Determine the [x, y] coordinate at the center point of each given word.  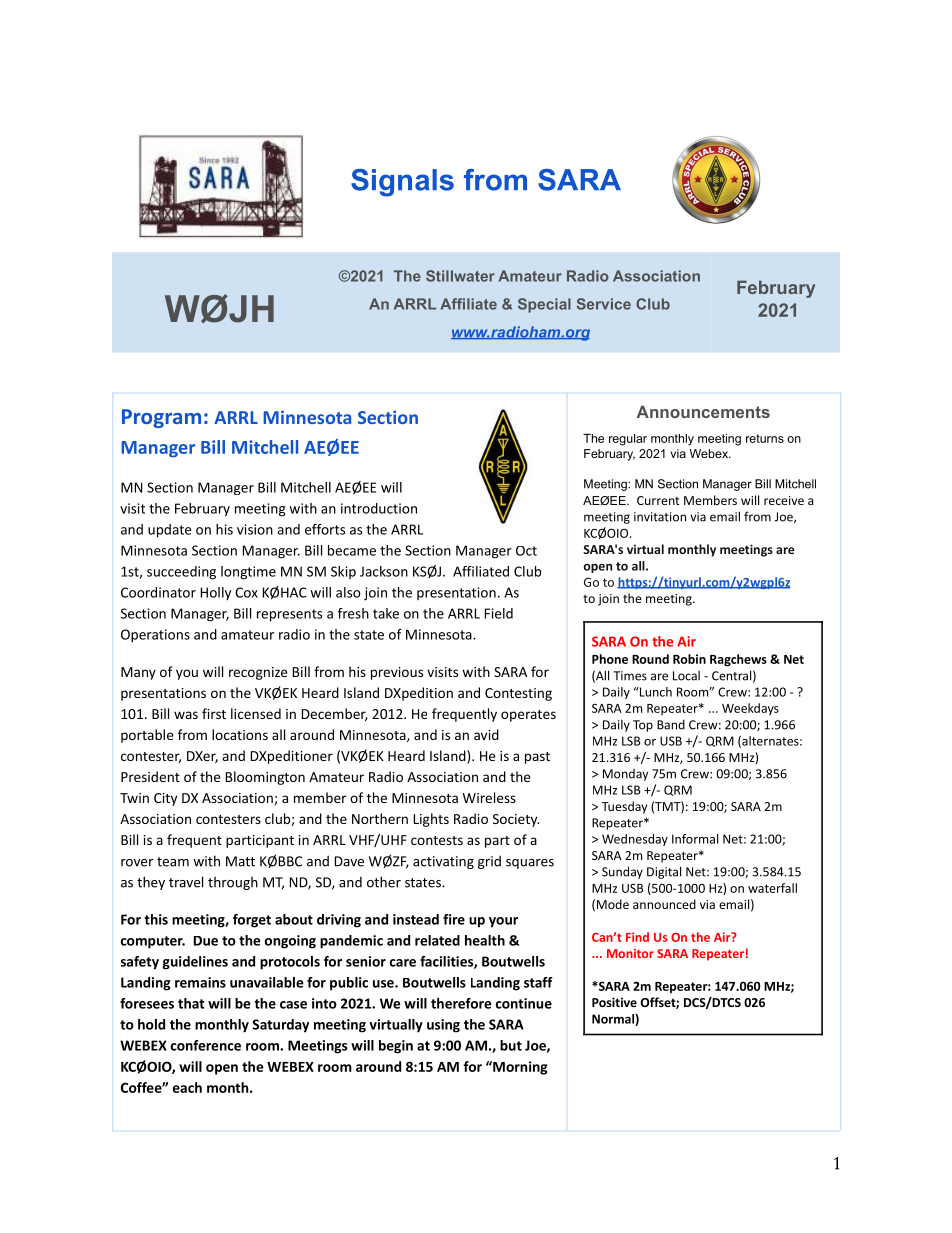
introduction [379, 508]
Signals [402, 183]
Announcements [703, 412]
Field [499, 613]
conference [206, 1045]
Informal [695, 839]
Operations [155, 636]
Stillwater [460, 276]
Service [604, 304]
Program [161, 418]
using [443, 1026]
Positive [614, 1002]
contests [437, 840]
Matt [240, 861]
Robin [689, 659]
